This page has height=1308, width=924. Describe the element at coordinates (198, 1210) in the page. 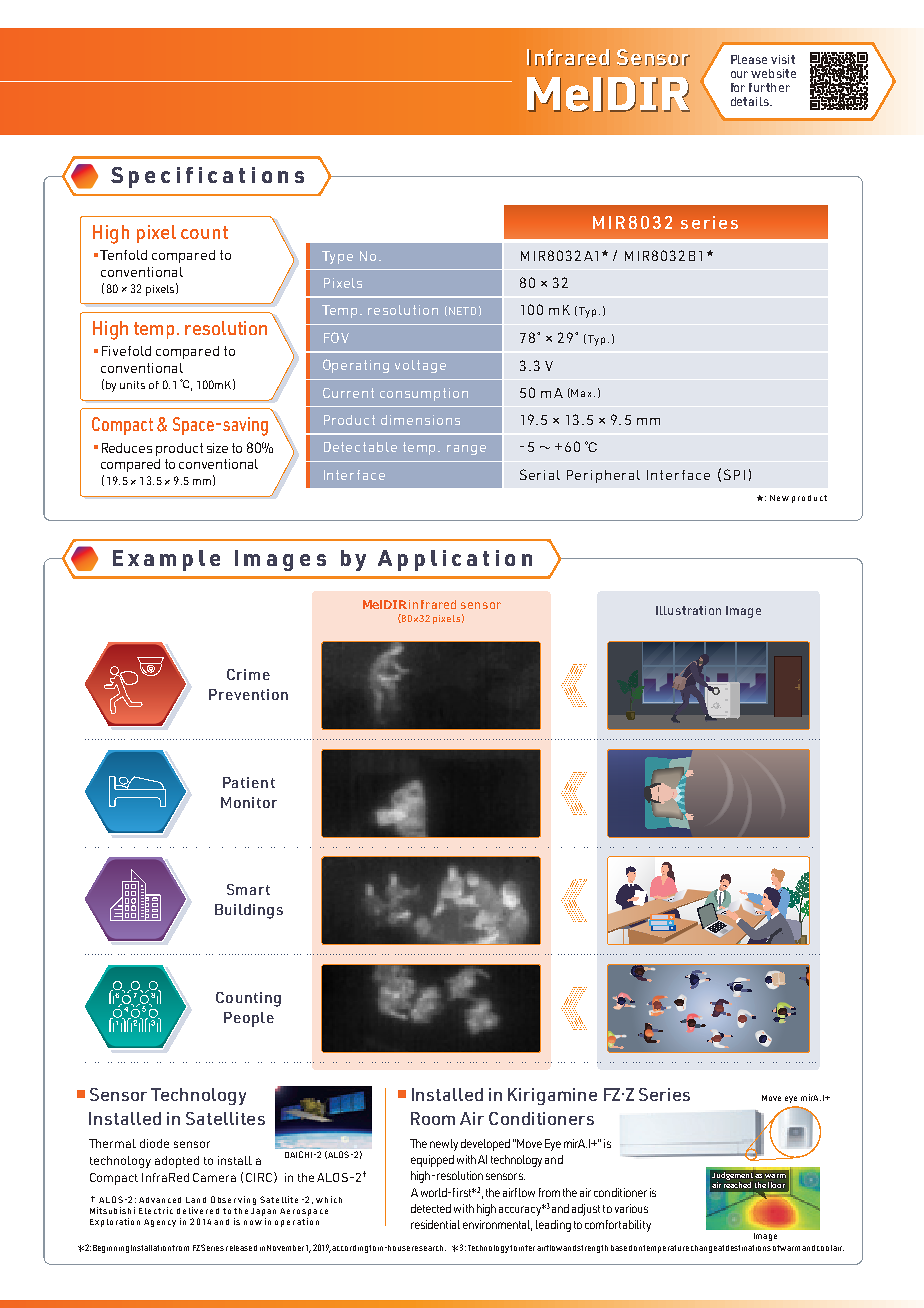

I see `delivered` at that location.
